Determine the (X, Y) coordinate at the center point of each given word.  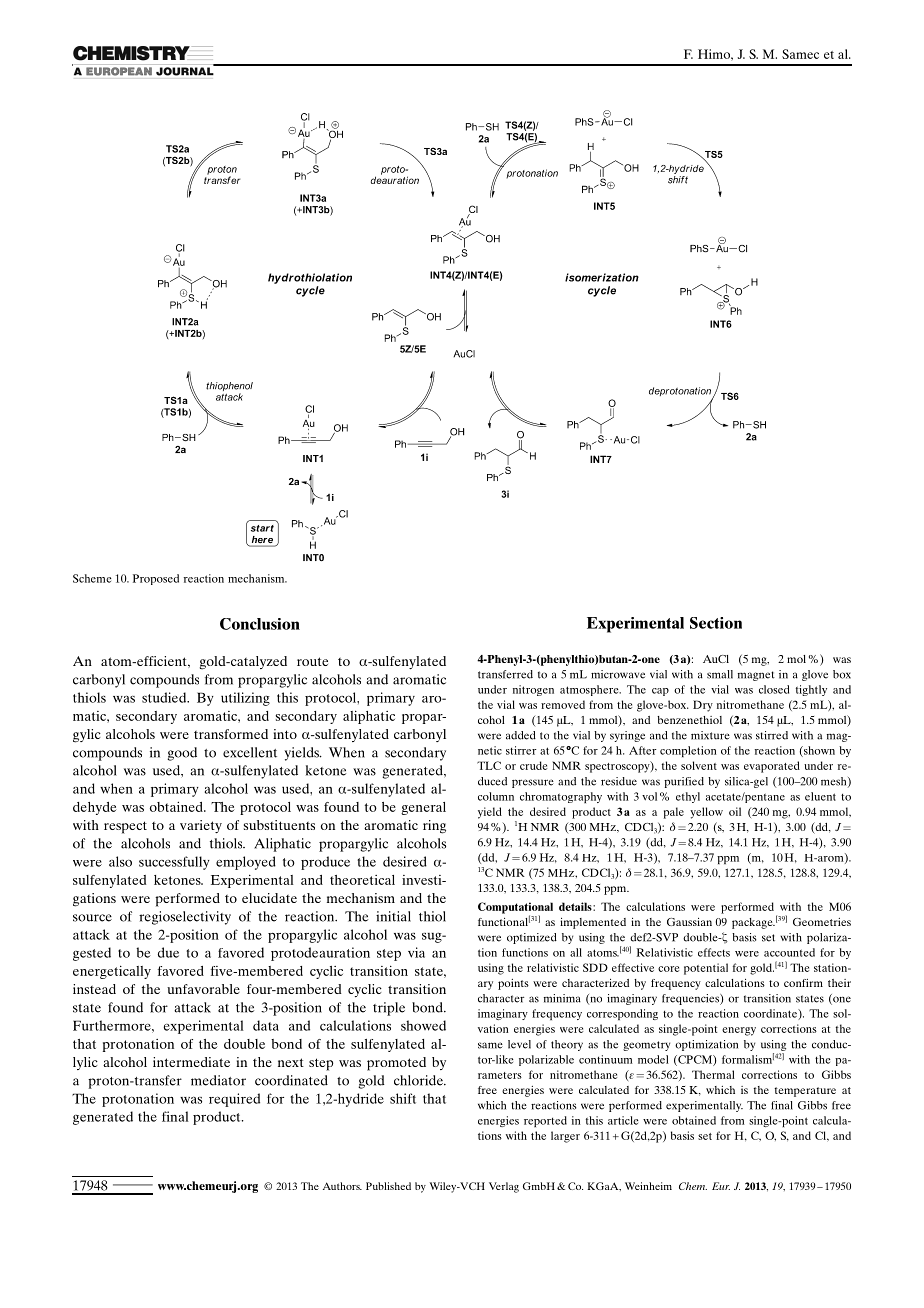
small (720, 674)
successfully (174, 863)
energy (739, 1031)
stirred (772, 735)
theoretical (362, 880)
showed (423, 1025)
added (521, 735)
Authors (342, 1186)
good (182, 754)
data (266, 1025)
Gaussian (689, 922)
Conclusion (260, 624)
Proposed (156, 579)
